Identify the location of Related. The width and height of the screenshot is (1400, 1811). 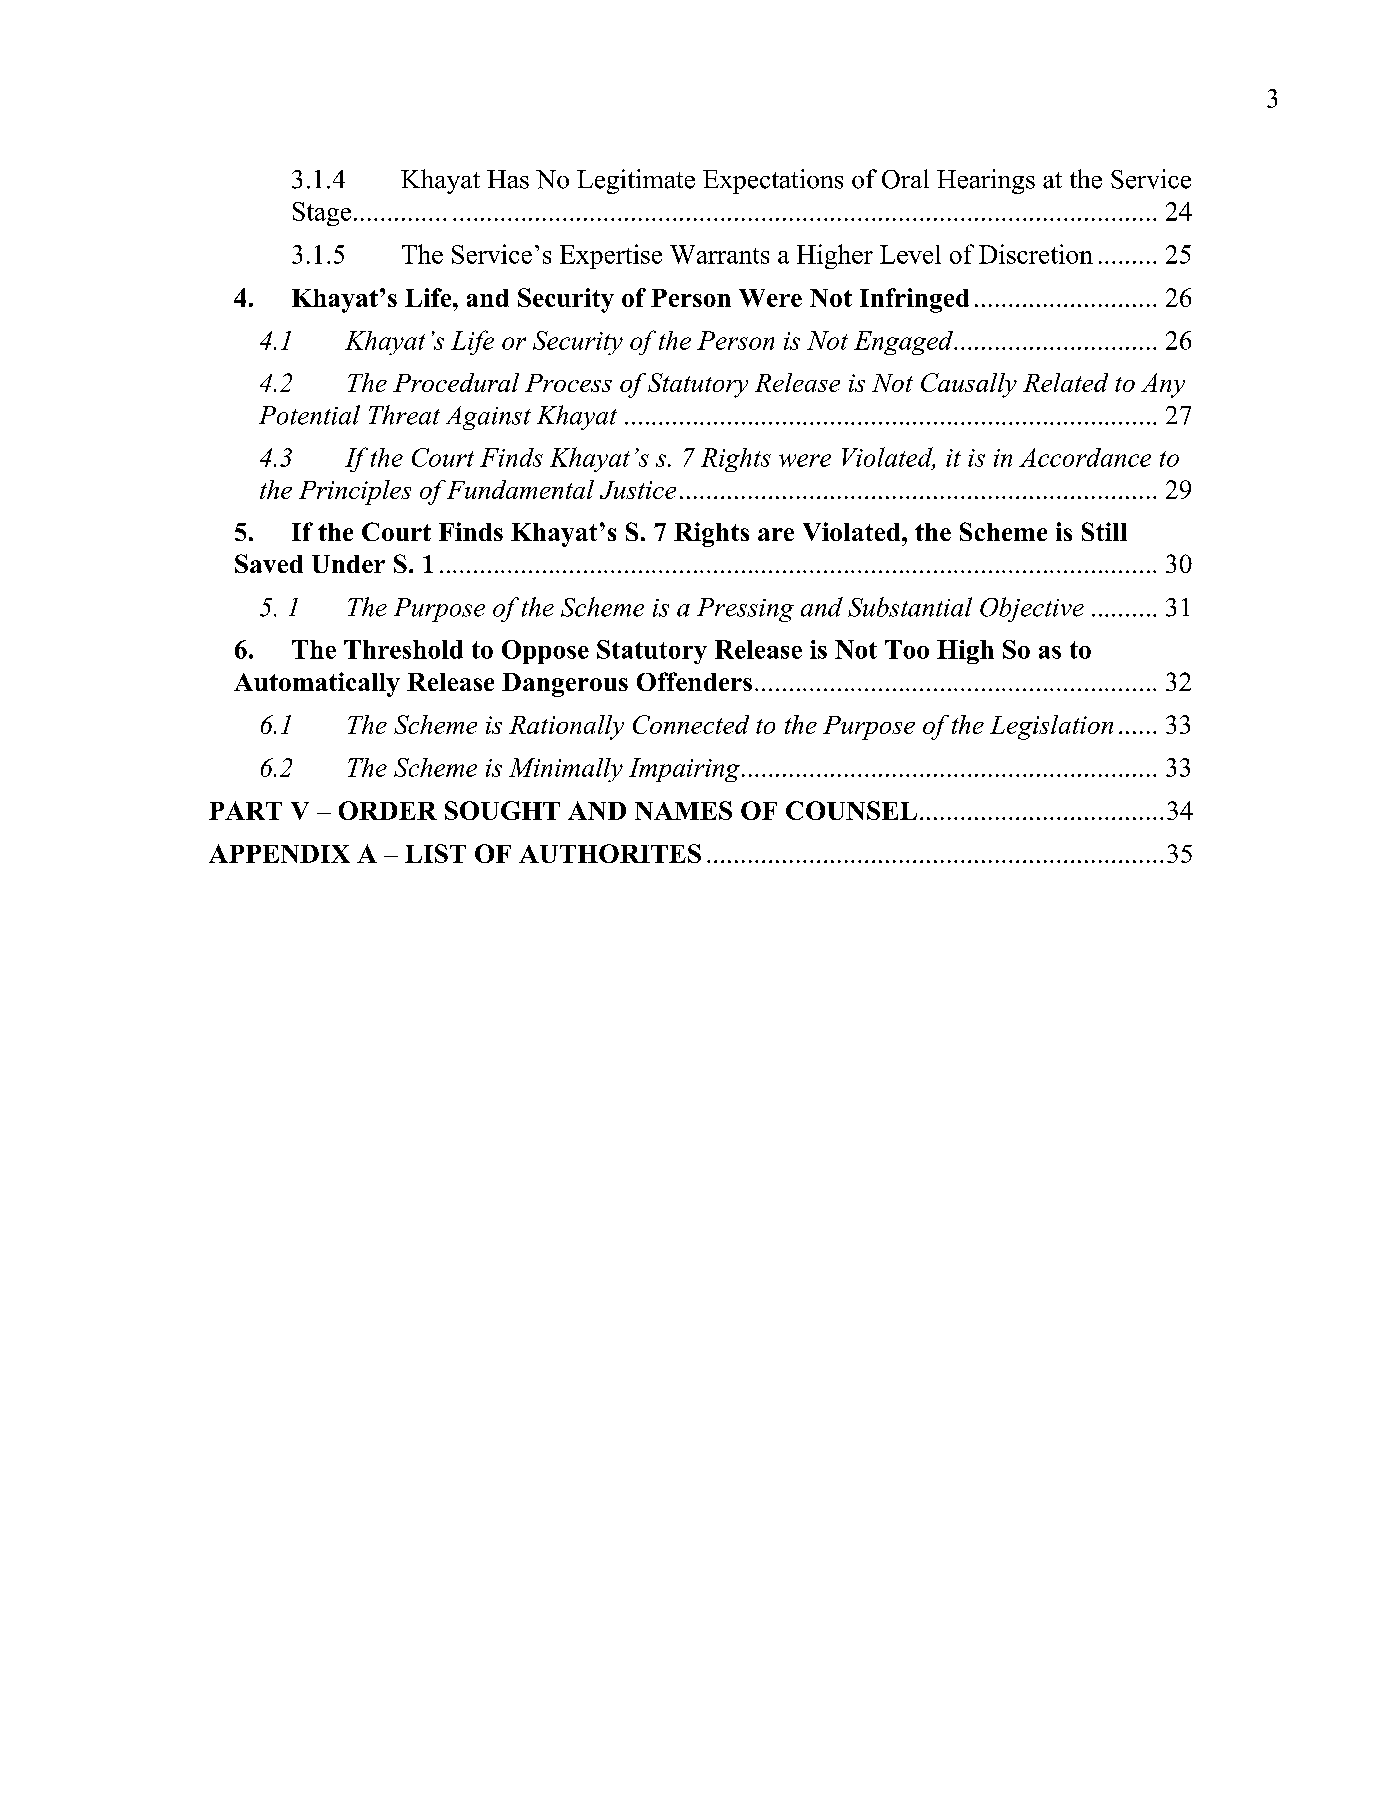
(1065, 382).
